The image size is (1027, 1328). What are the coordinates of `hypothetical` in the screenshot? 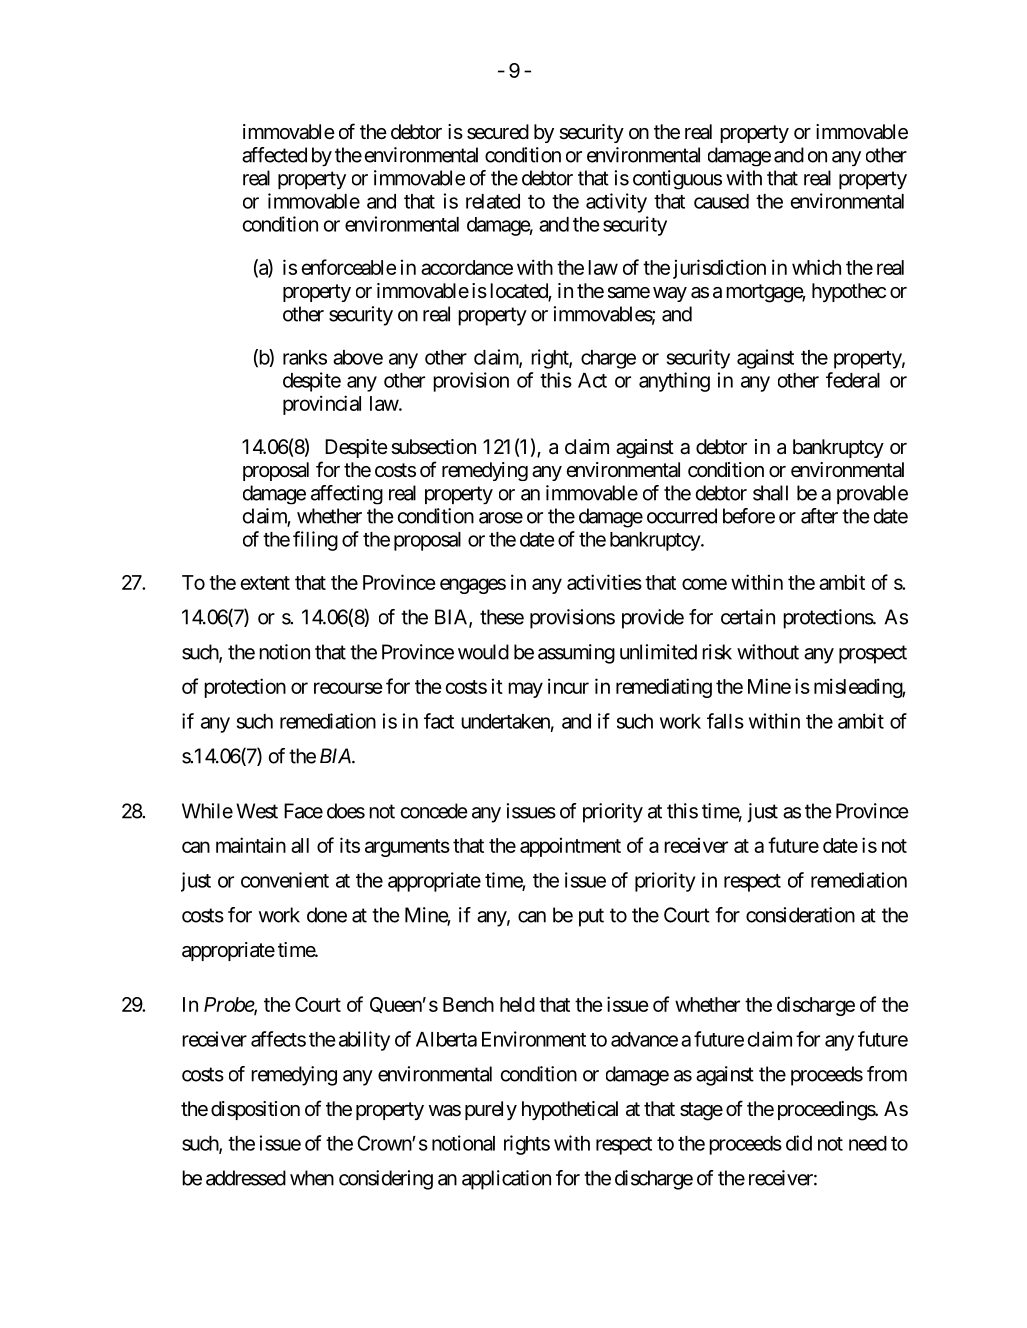 It's located at (570, 1110).
